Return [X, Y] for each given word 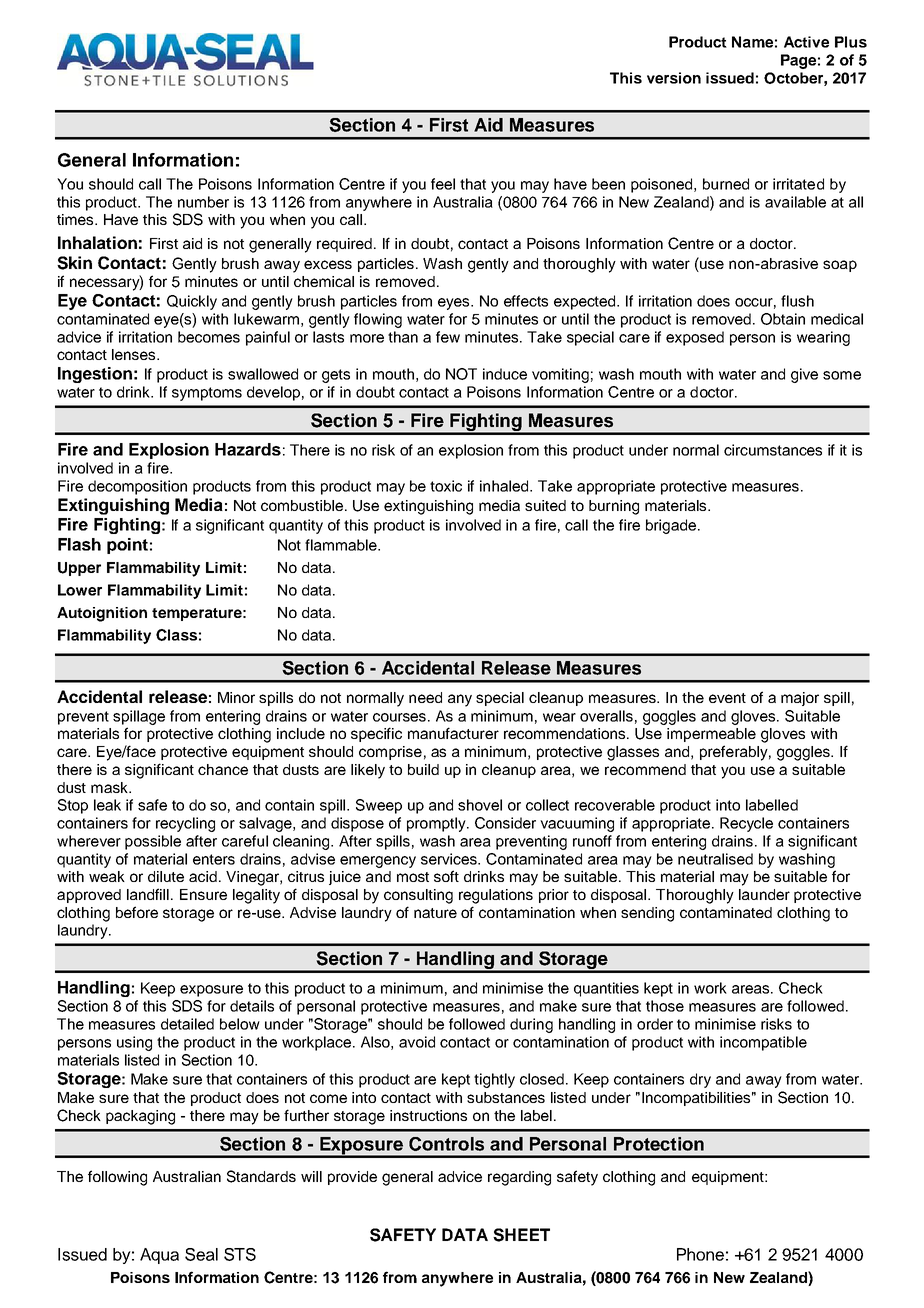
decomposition [137, 487]
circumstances [773, 450]
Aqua [159, 1256]
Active [806, 42]
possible [153, 842]
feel [443, 184]
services [450, 859]
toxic [446, 486]
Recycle [746, 824]
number [203, 202]
